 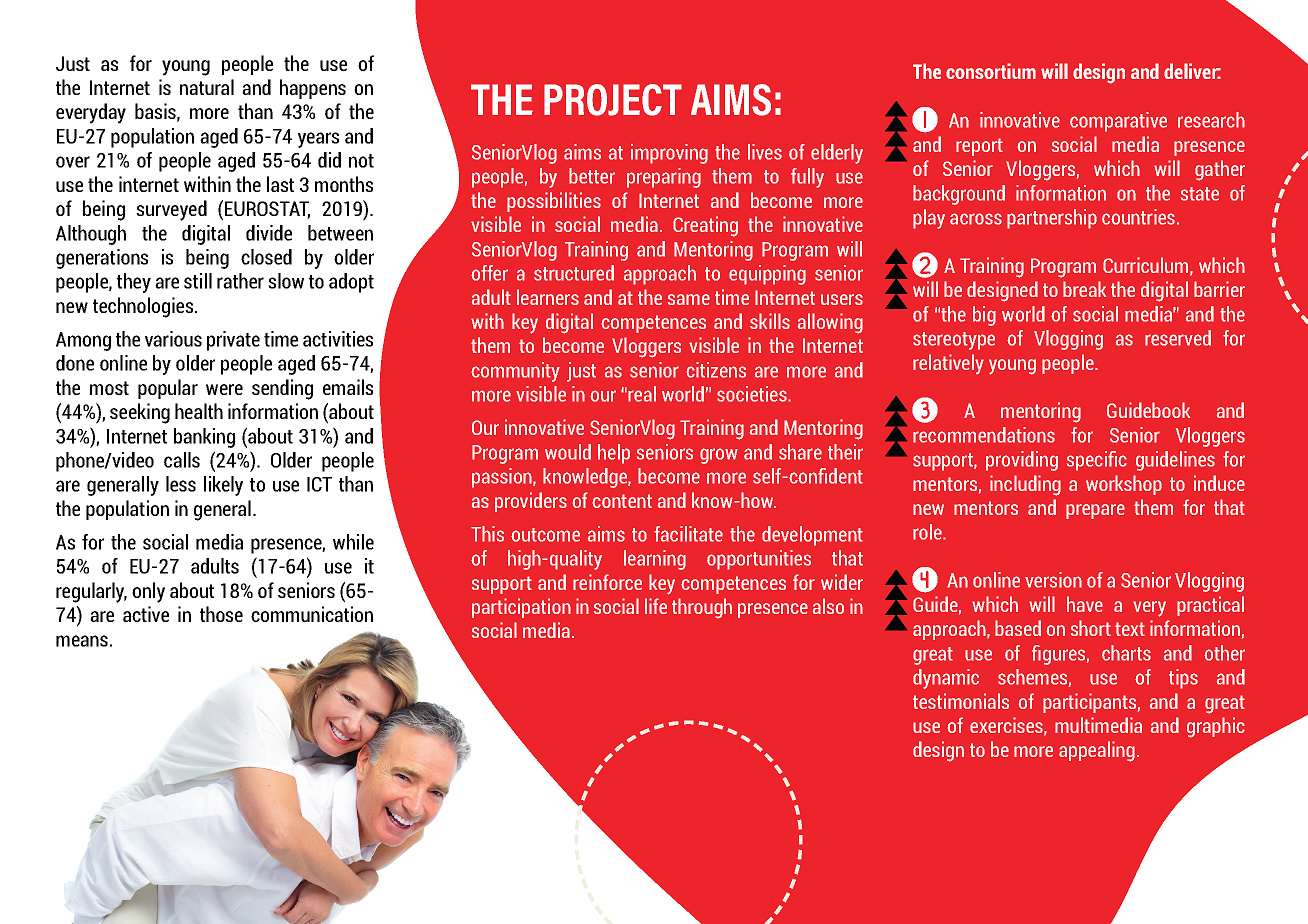 What do you see at coordinates (984, 435) in the document?
I see `recommendations` at bounding box center [984, 435].
